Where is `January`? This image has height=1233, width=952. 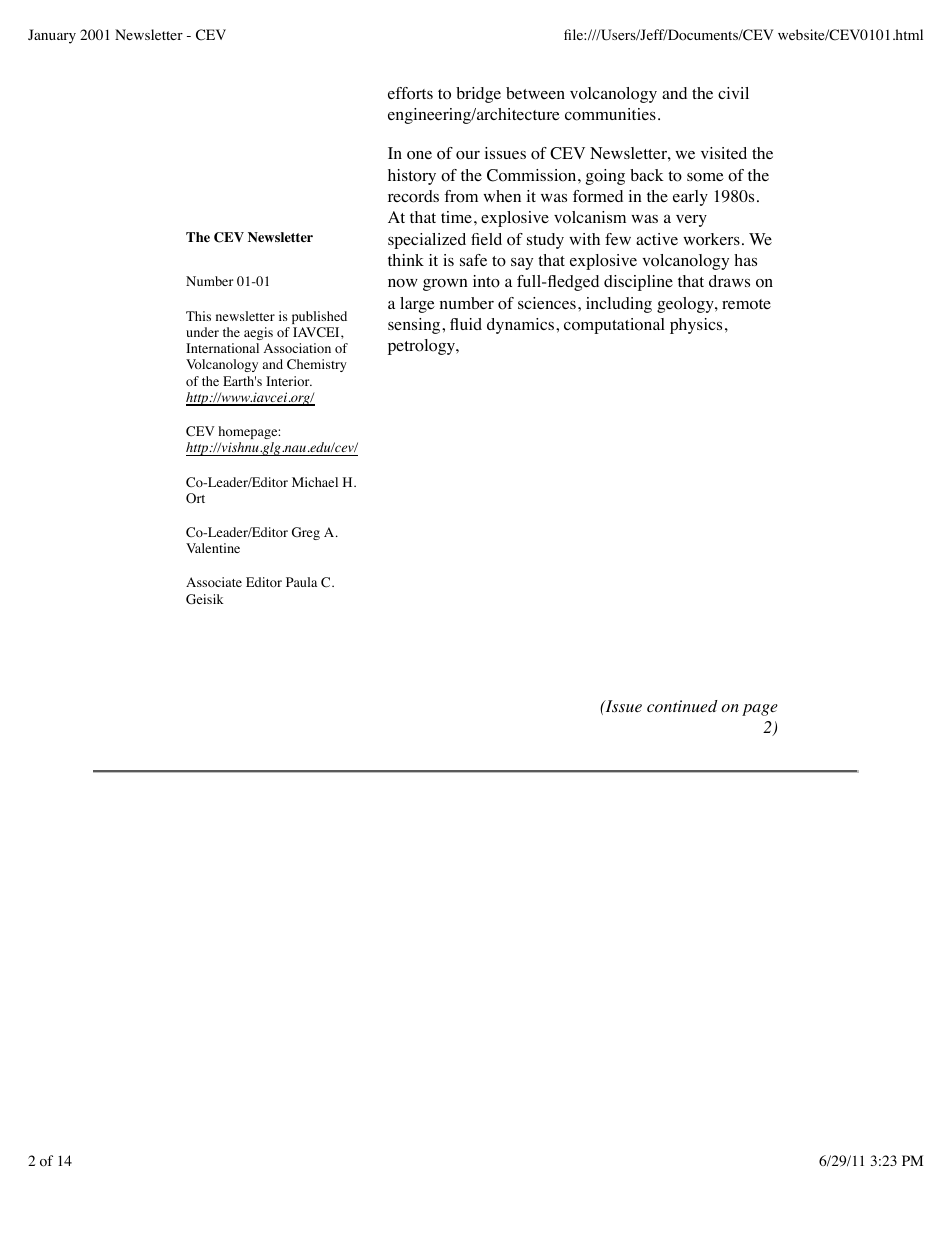
January is located at coordinates (52, 36).
